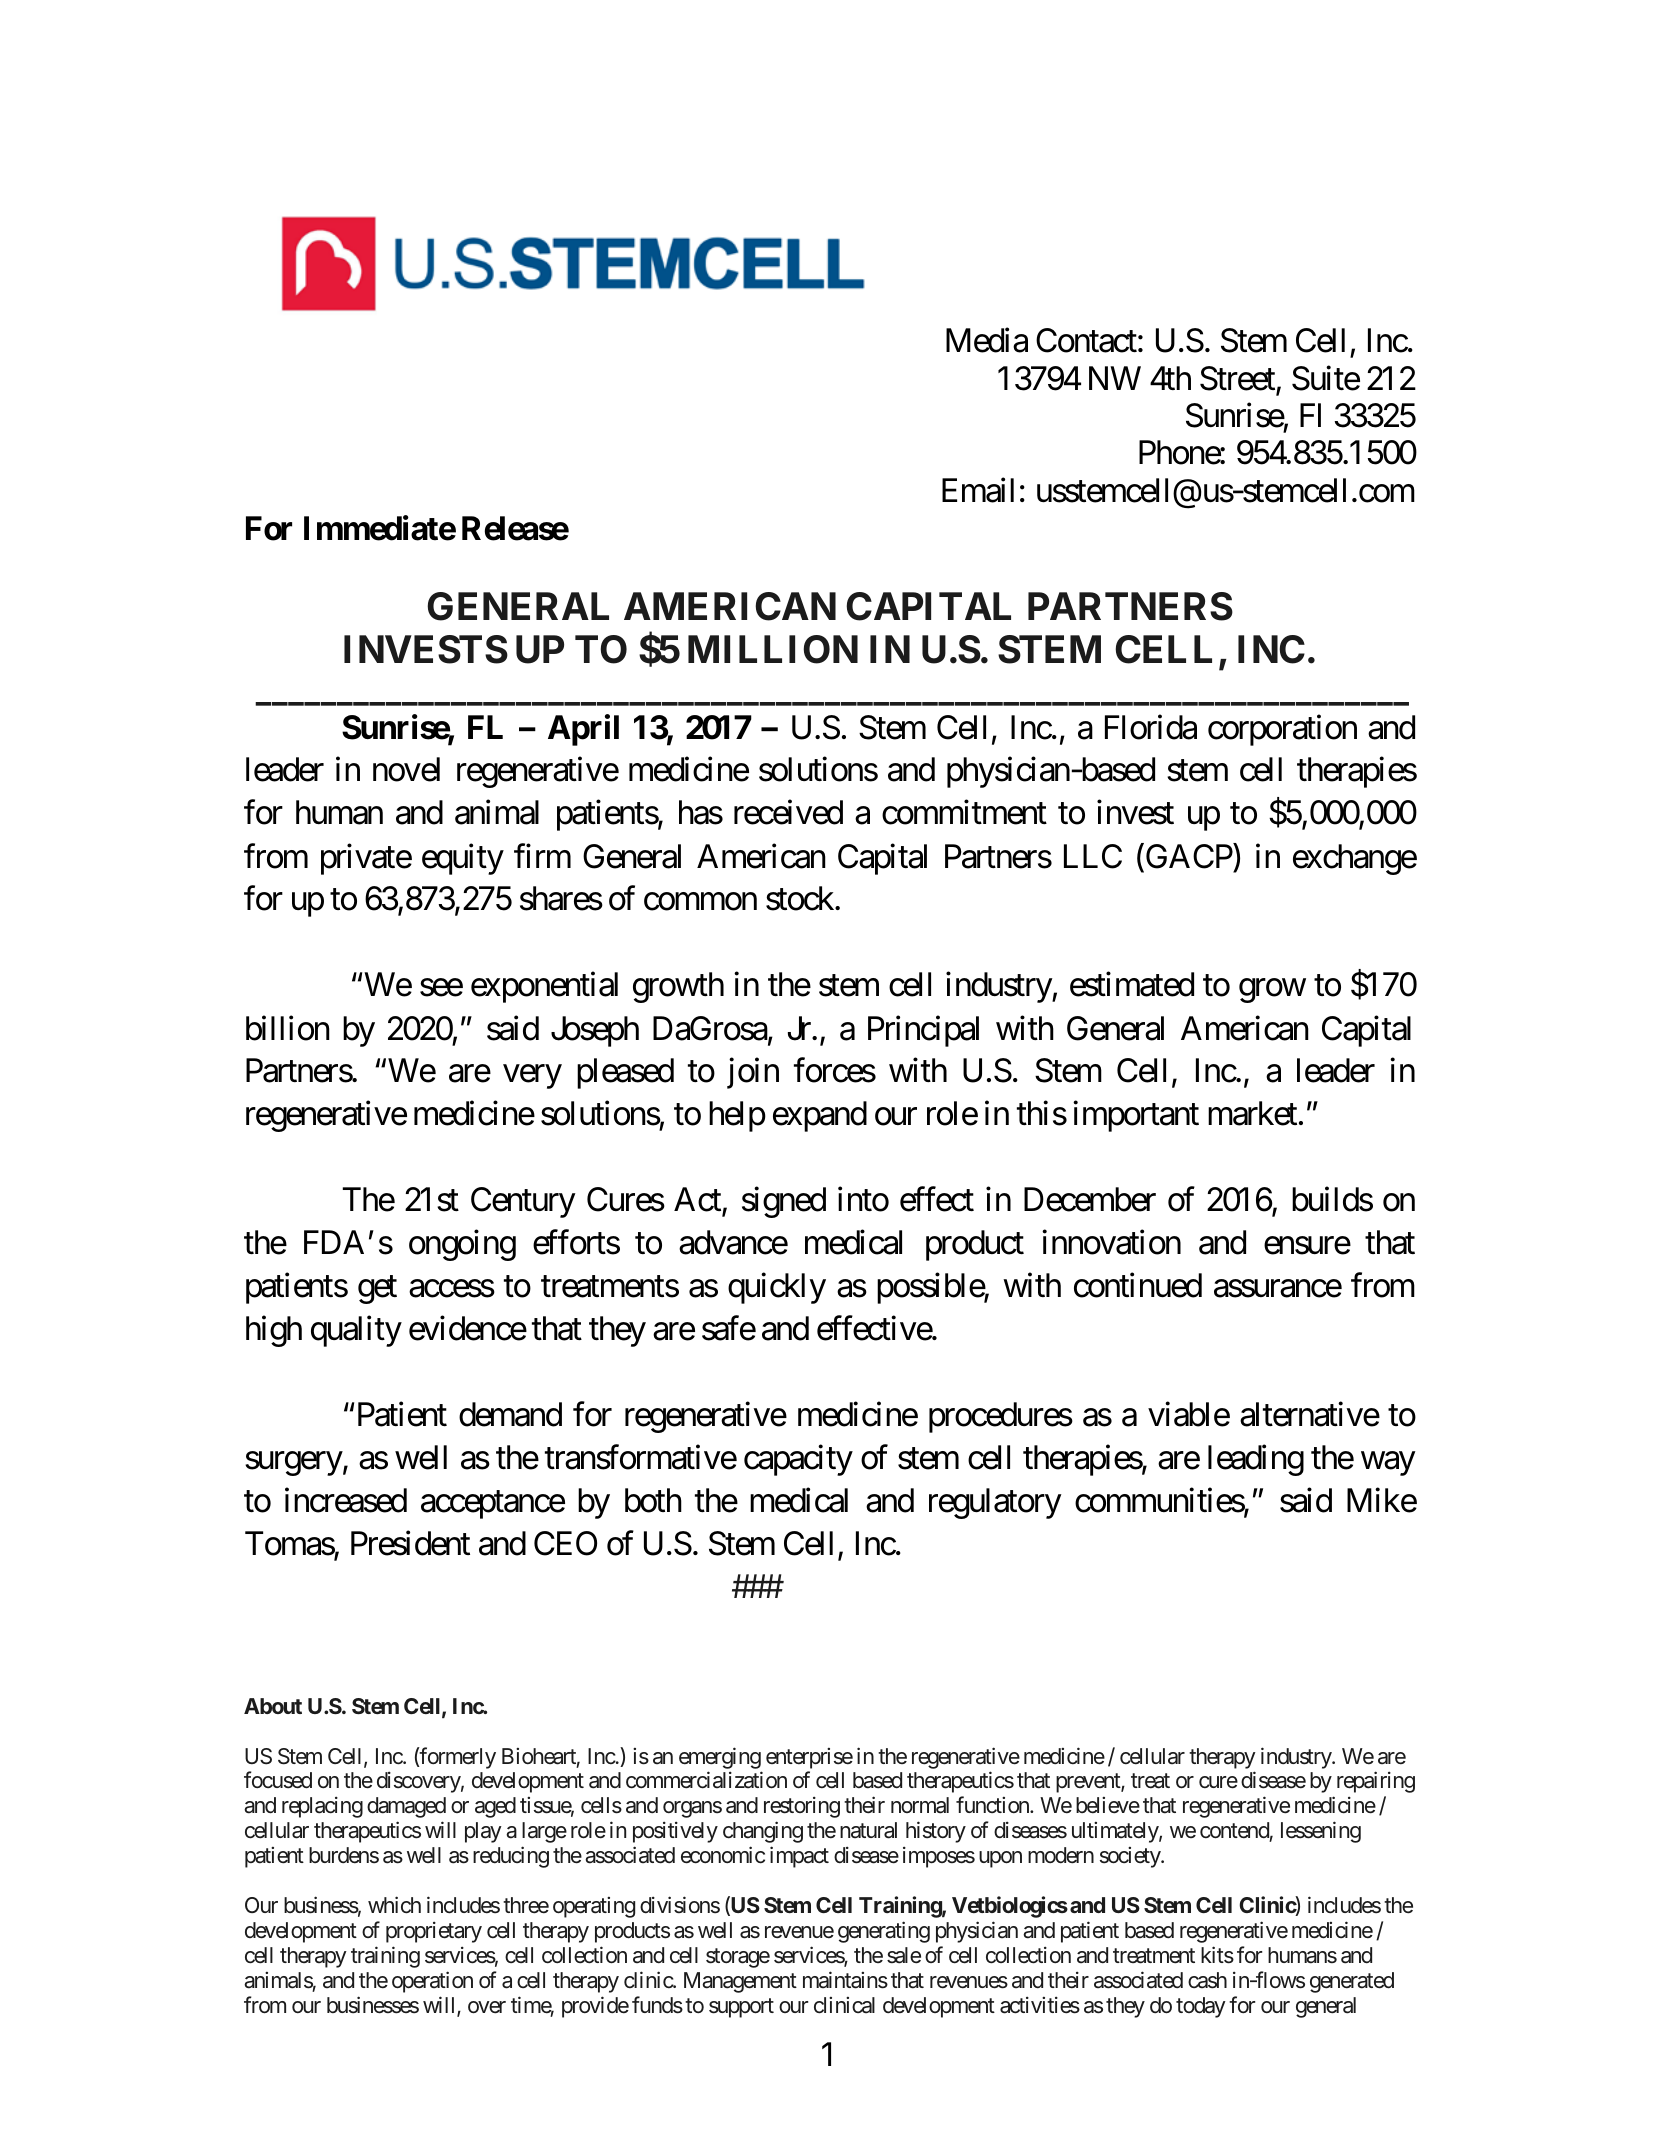  Describe the element at coordinates (346, 1500) in the screenshot. I see `increased` at that location.
